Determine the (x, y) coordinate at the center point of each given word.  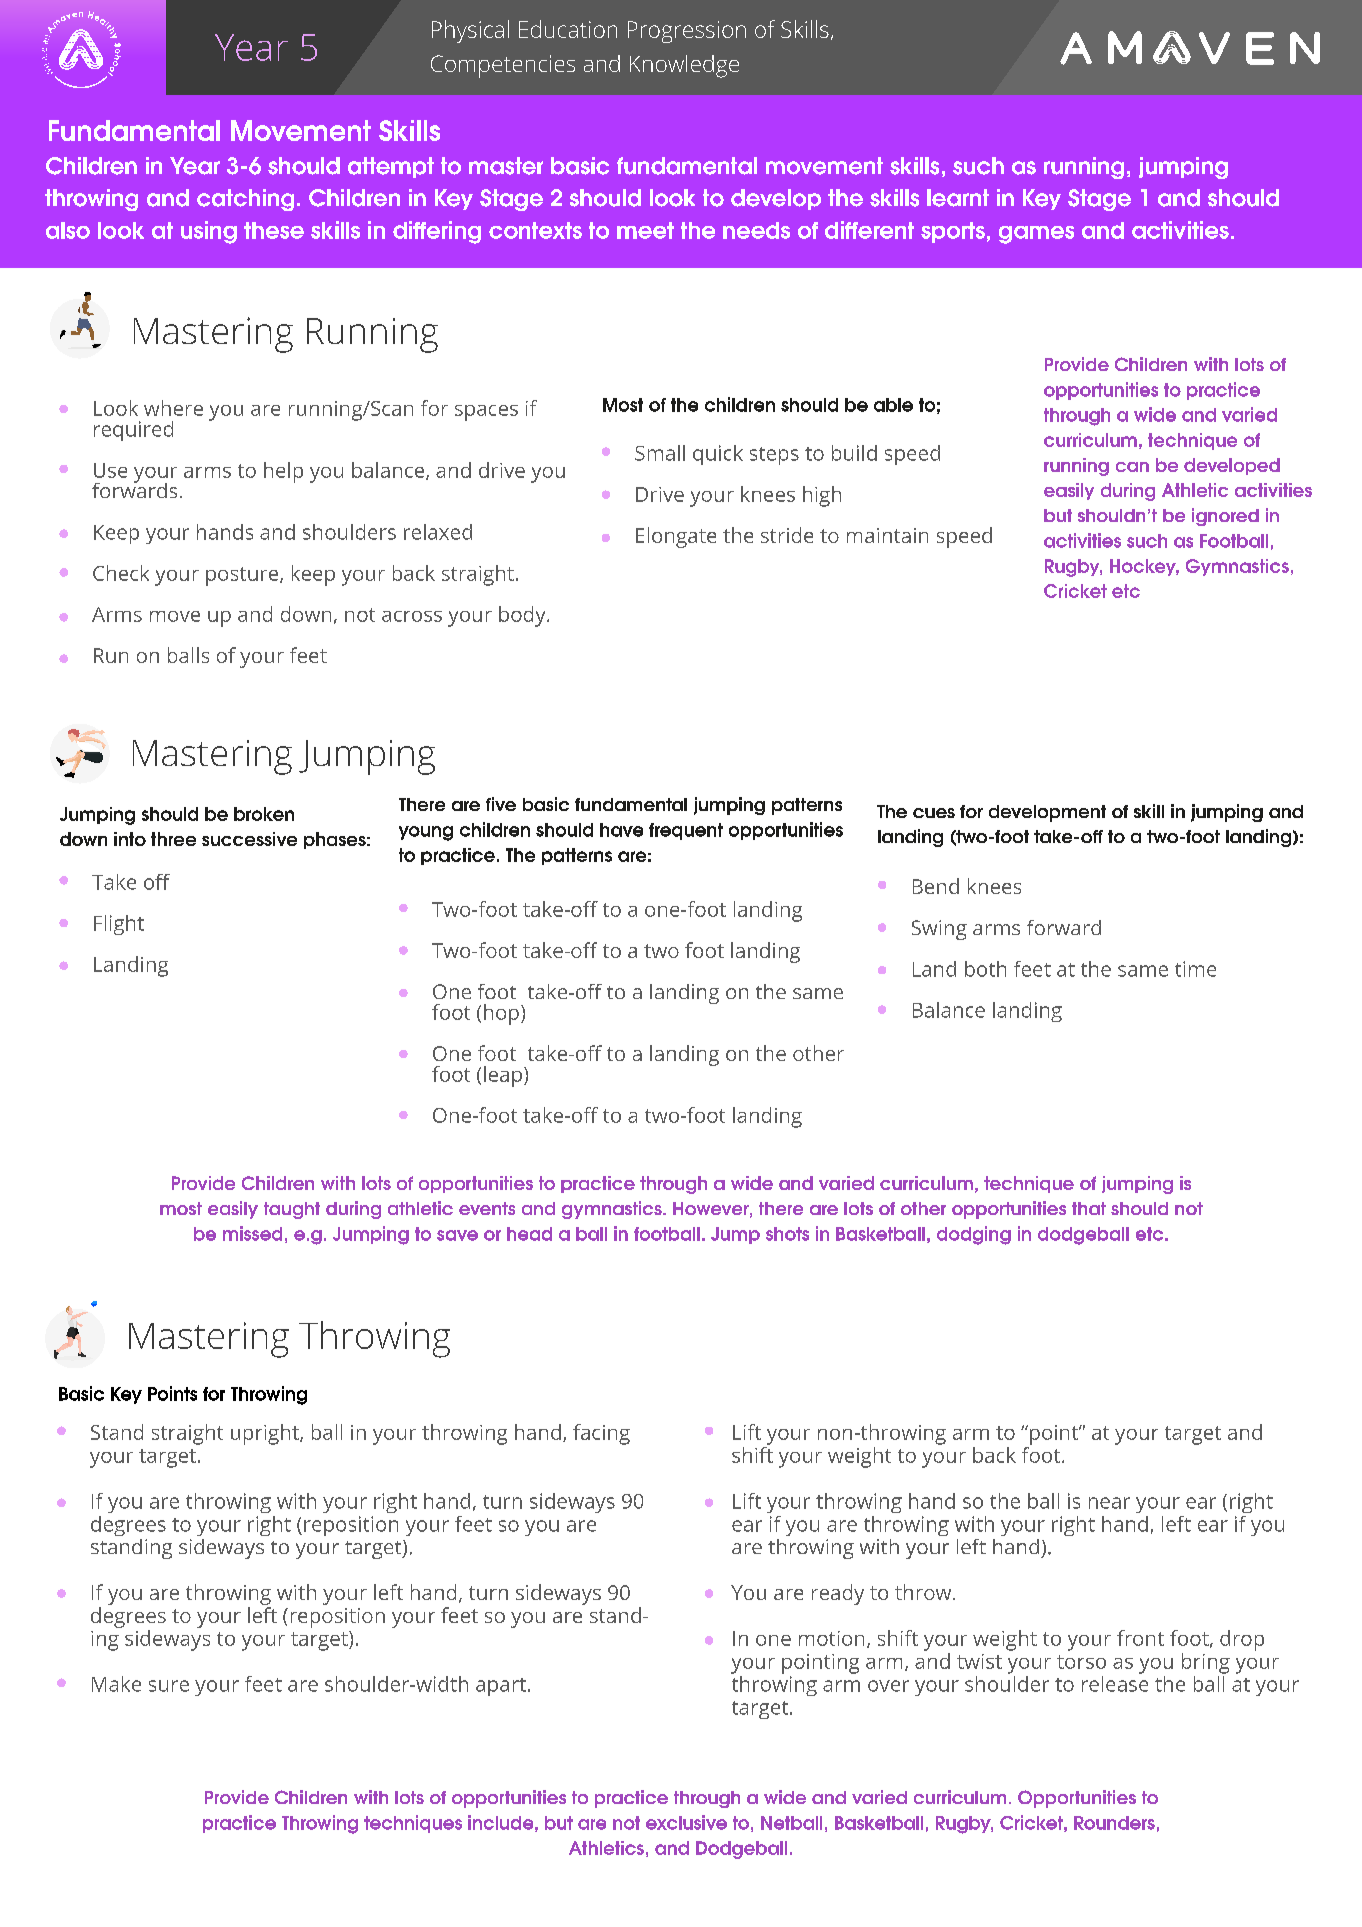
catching (245, 200)
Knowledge (684, 66)
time (1195, 969)
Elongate (676, 537)
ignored (1225, 517)
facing (601, 1434)
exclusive (686, 1822)
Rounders (1114, 1823)
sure (169, 1686)
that (1089, 1208)
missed (252, 1233)
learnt (958, 198)
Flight (119, 925)
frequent (686, 831)
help (283, 472)
